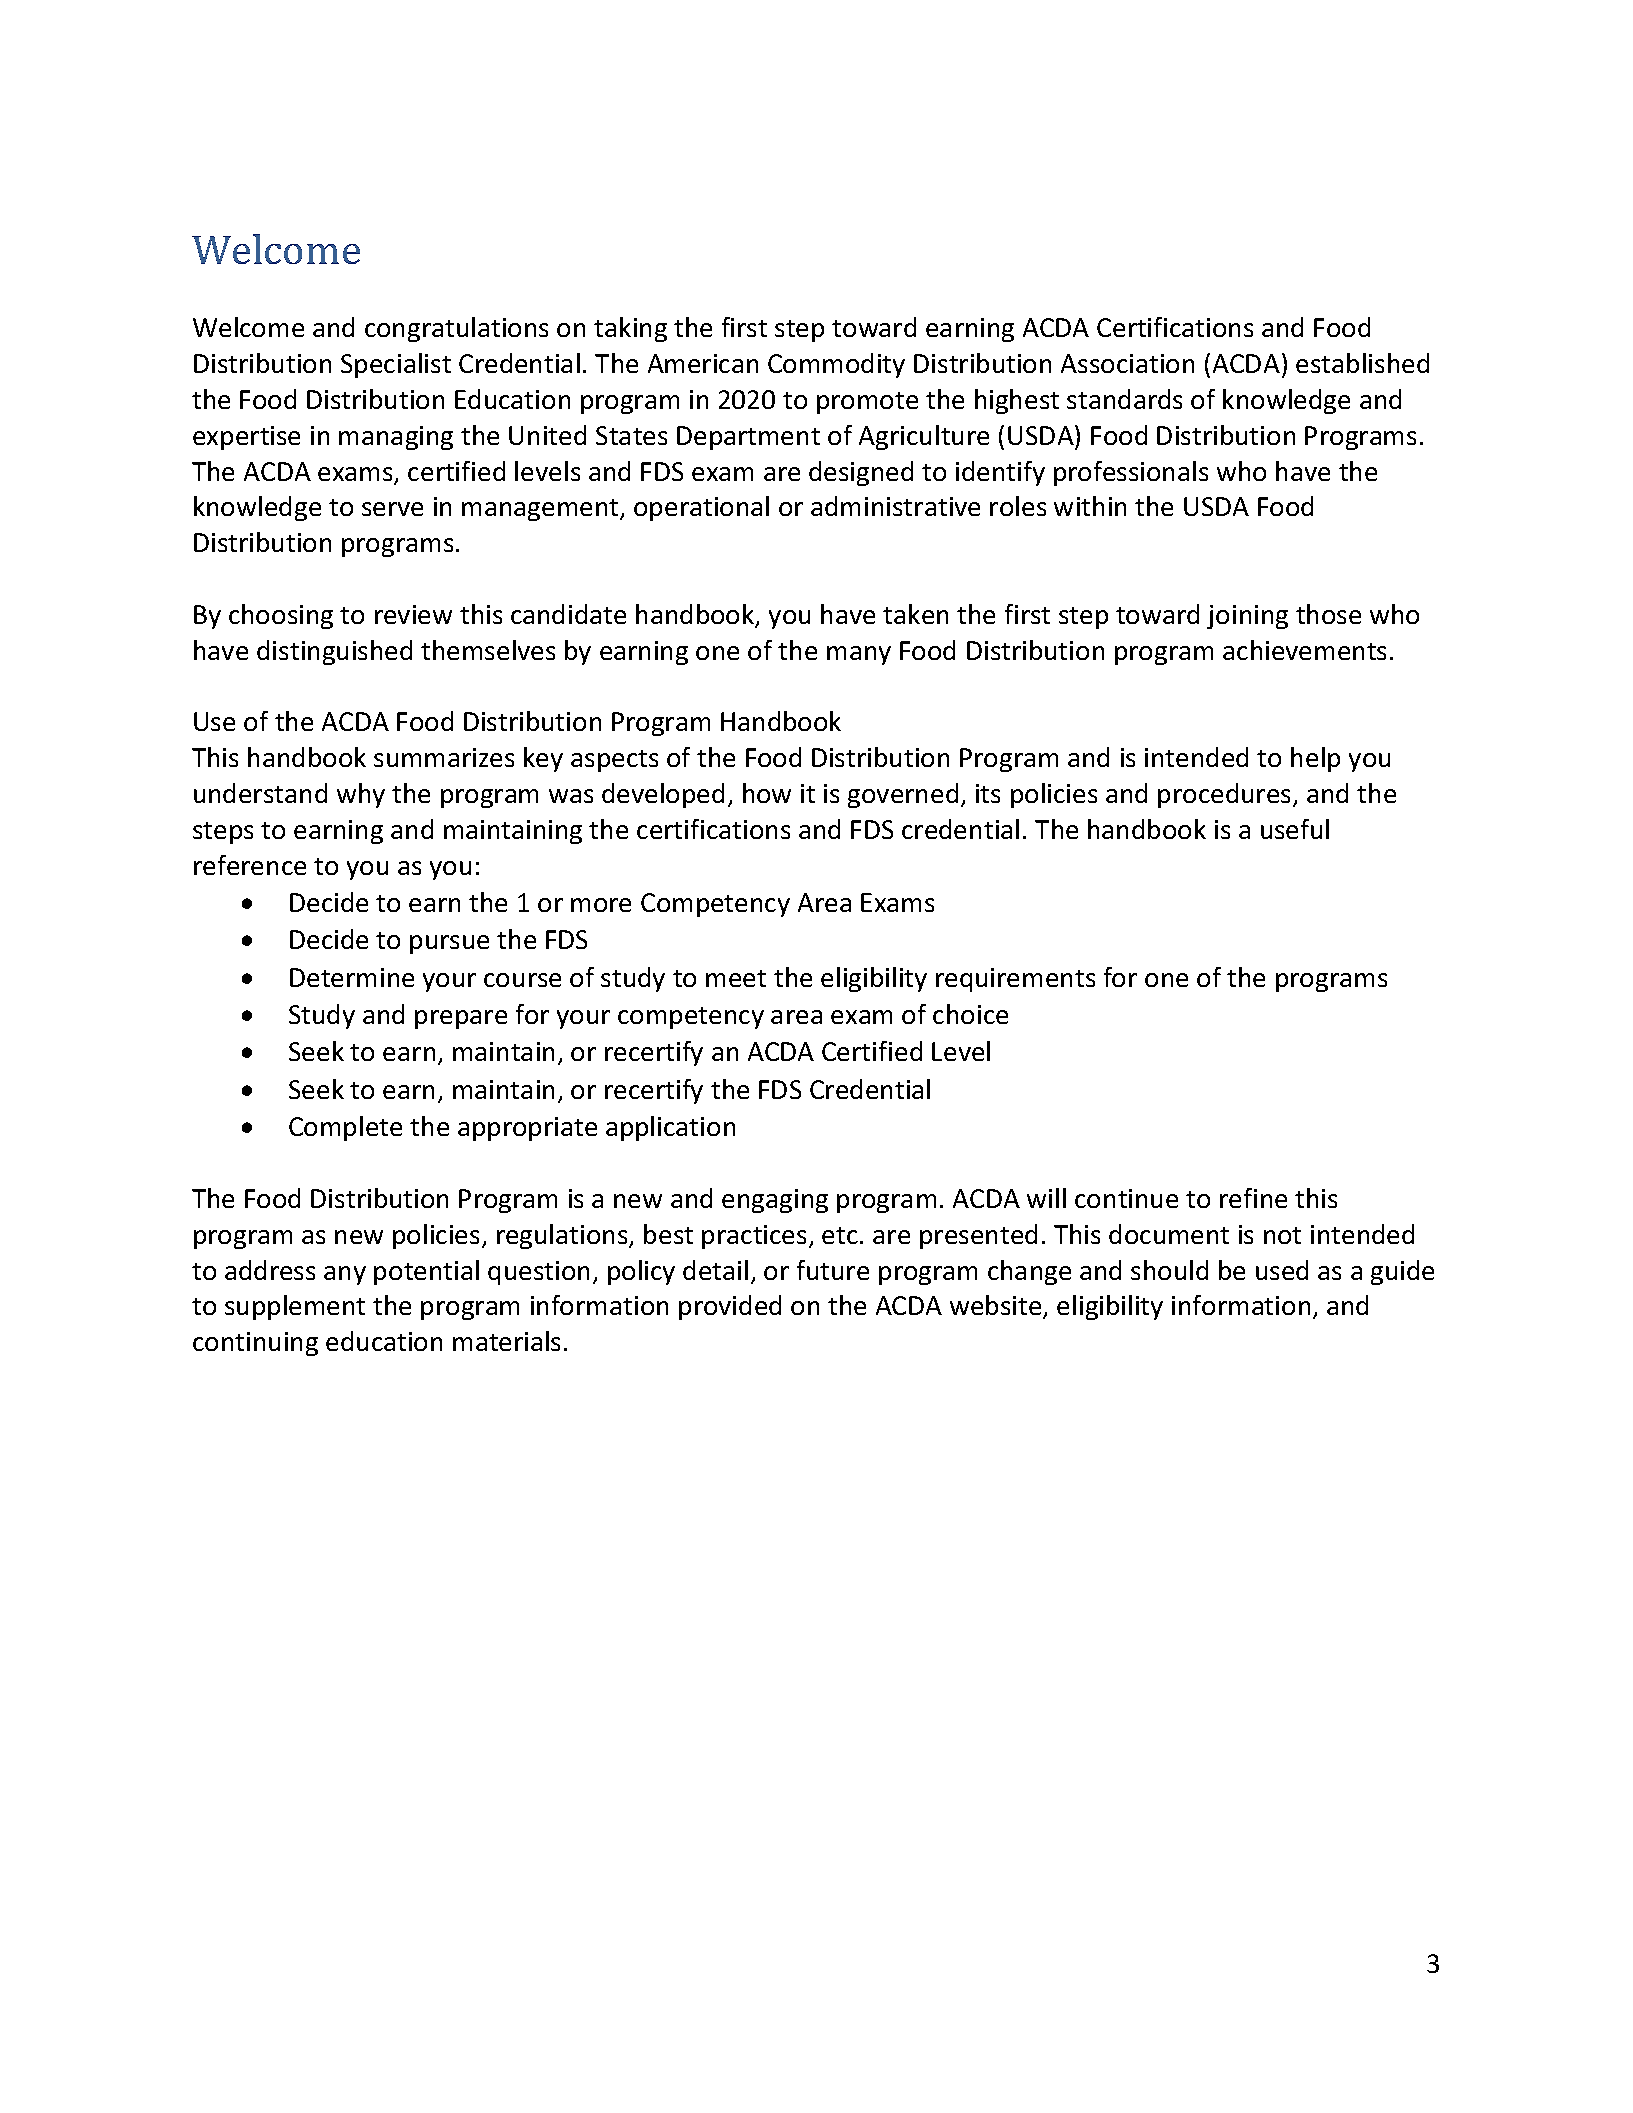 The width and height of the document is (1633, 2113). What do you see at coordinates (836, 365) in the document?
I see `Commodity` at bounding box center [836, 365].
